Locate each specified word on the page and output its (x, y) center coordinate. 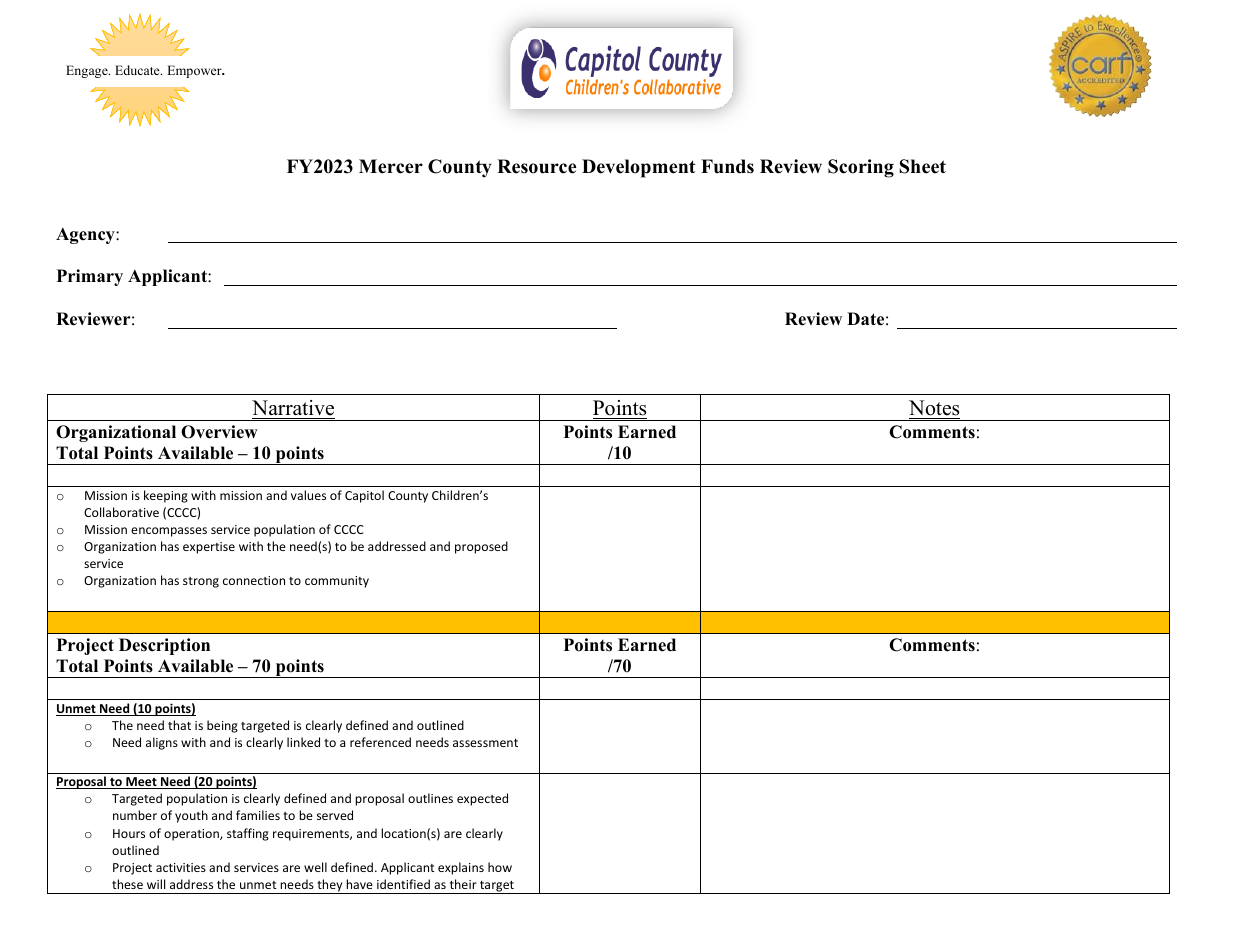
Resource (536, 166)
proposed (481, 547)
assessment (485, 743)
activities (181, 867)
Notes (934, 408)
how (500, 867)
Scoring (861, 168)
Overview (219, 432)
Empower (195, 71)
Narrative (293, 408)
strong (201, 582)
